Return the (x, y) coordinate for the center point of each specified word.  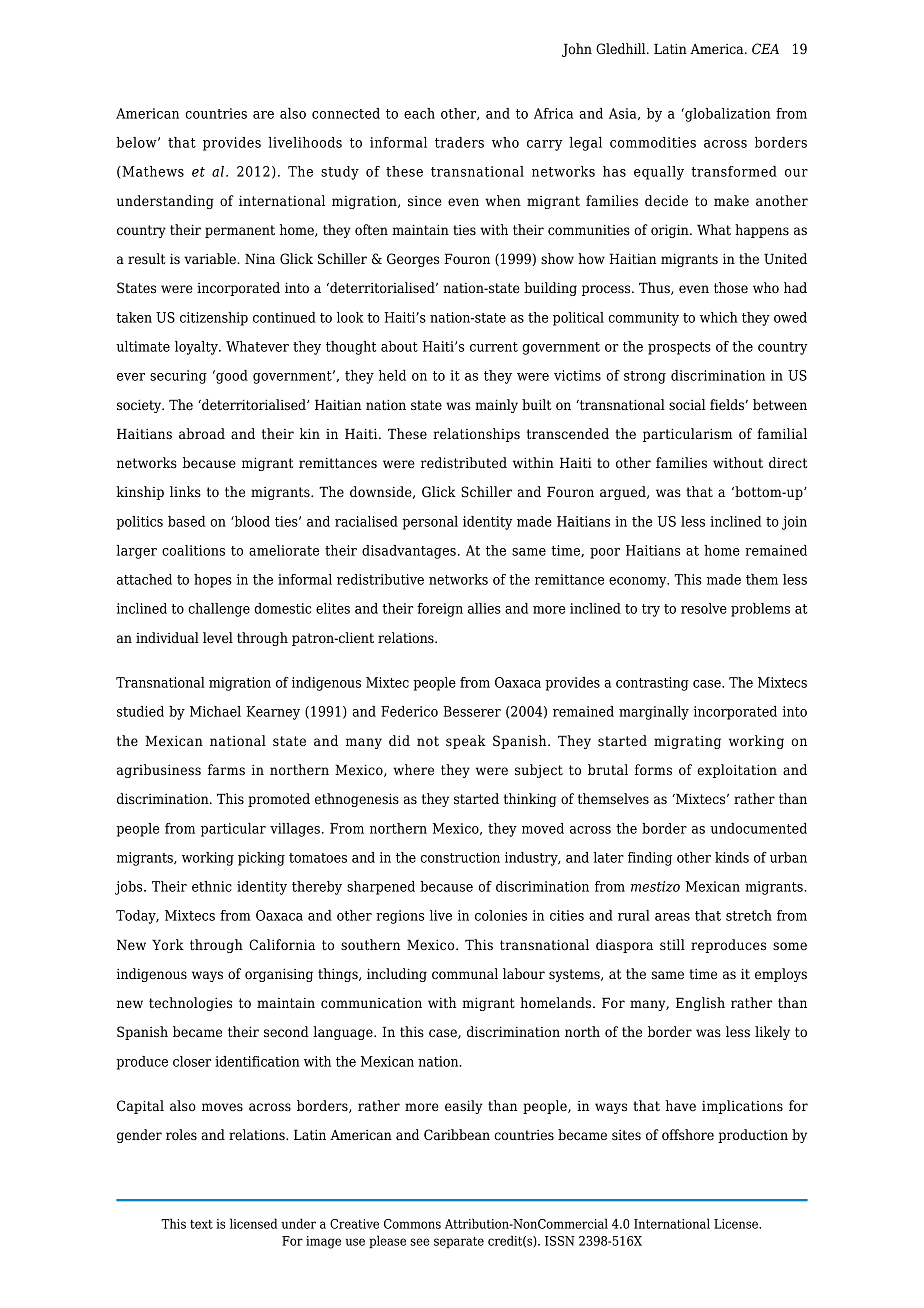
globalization (727, 115)
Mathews (152, 172)
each (419, 113)
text (201, 1224)
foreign (440, 610)
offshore (688, 1135)
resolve (704, 608)
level (218, 637)
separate (459, 1242)
